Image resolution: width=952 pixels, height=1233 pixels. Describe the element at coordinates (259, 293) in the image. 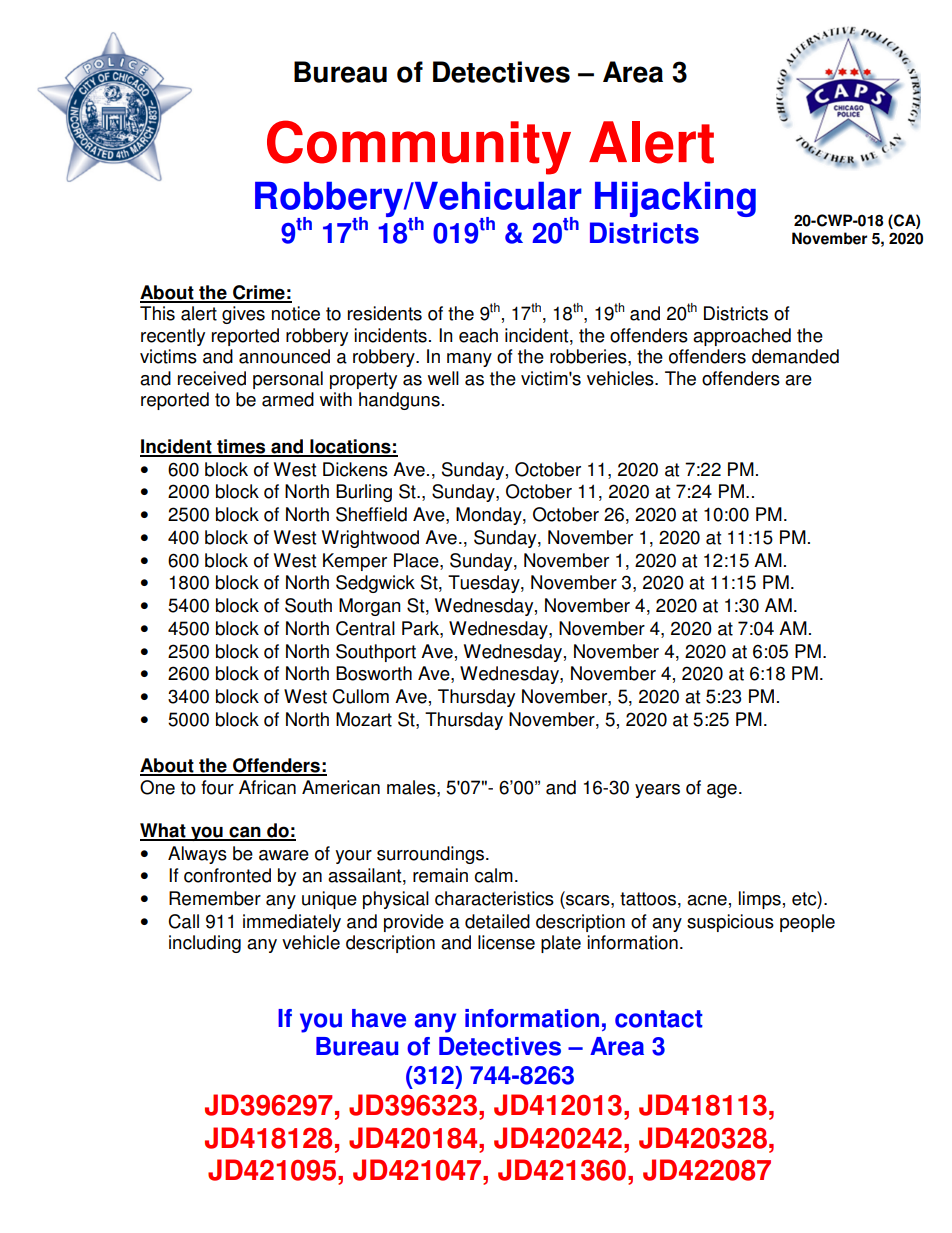

I see `Crime` at that location.
